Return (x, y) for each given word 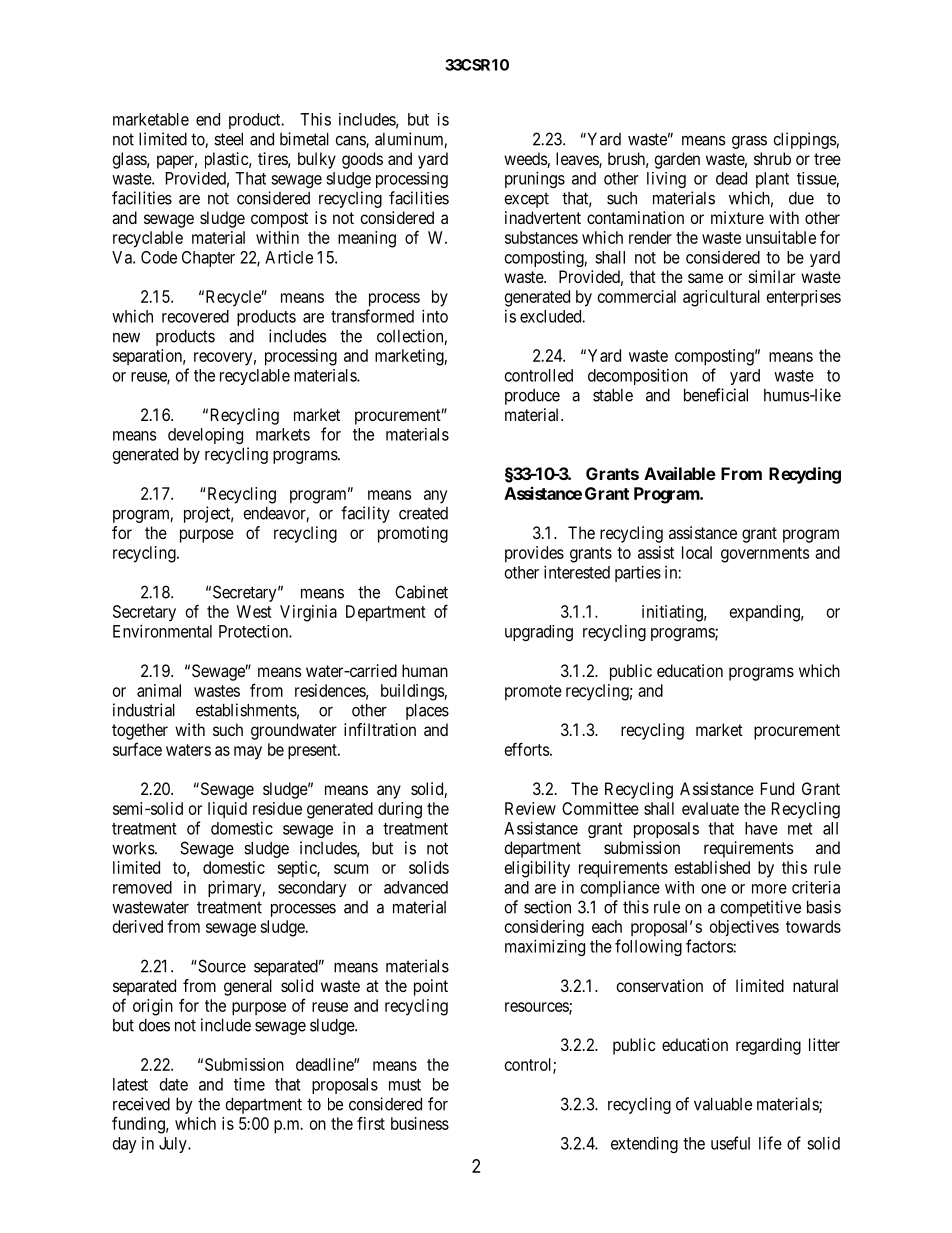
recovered (195, 316)
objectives (744, 928)
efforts (527, 749)
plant (772, 180)
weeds (526, 160)
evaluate (710, 808)
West (254, 611)
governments (765, 555)
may (248, 753)
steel (228, 139)
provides (534, 554)
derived (138, 926)
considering (544, 928)
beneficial (716, 395)
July (174, 1145)
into (435, 316)
